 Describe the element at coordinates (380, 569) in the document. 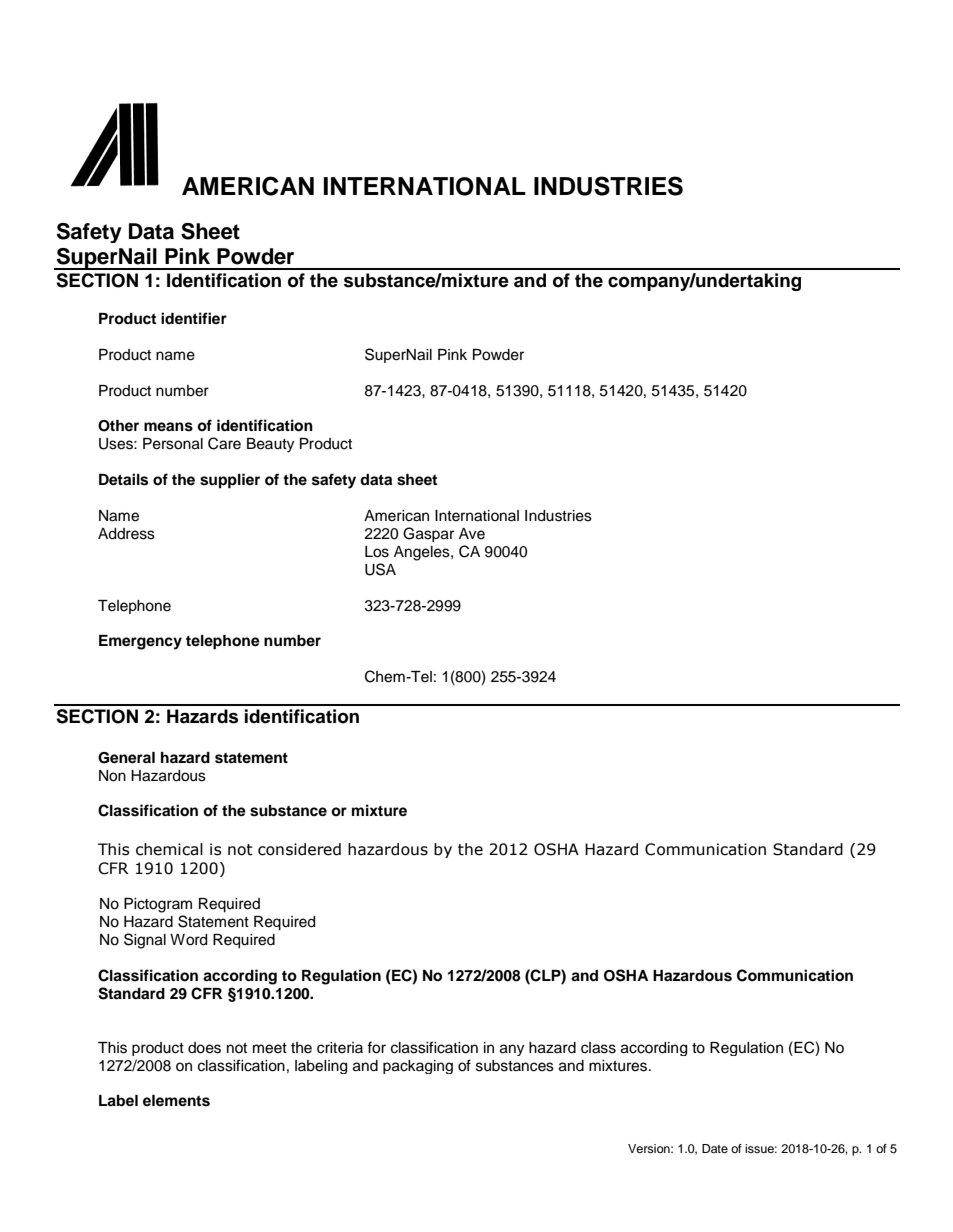

I see `USA` at that location.
